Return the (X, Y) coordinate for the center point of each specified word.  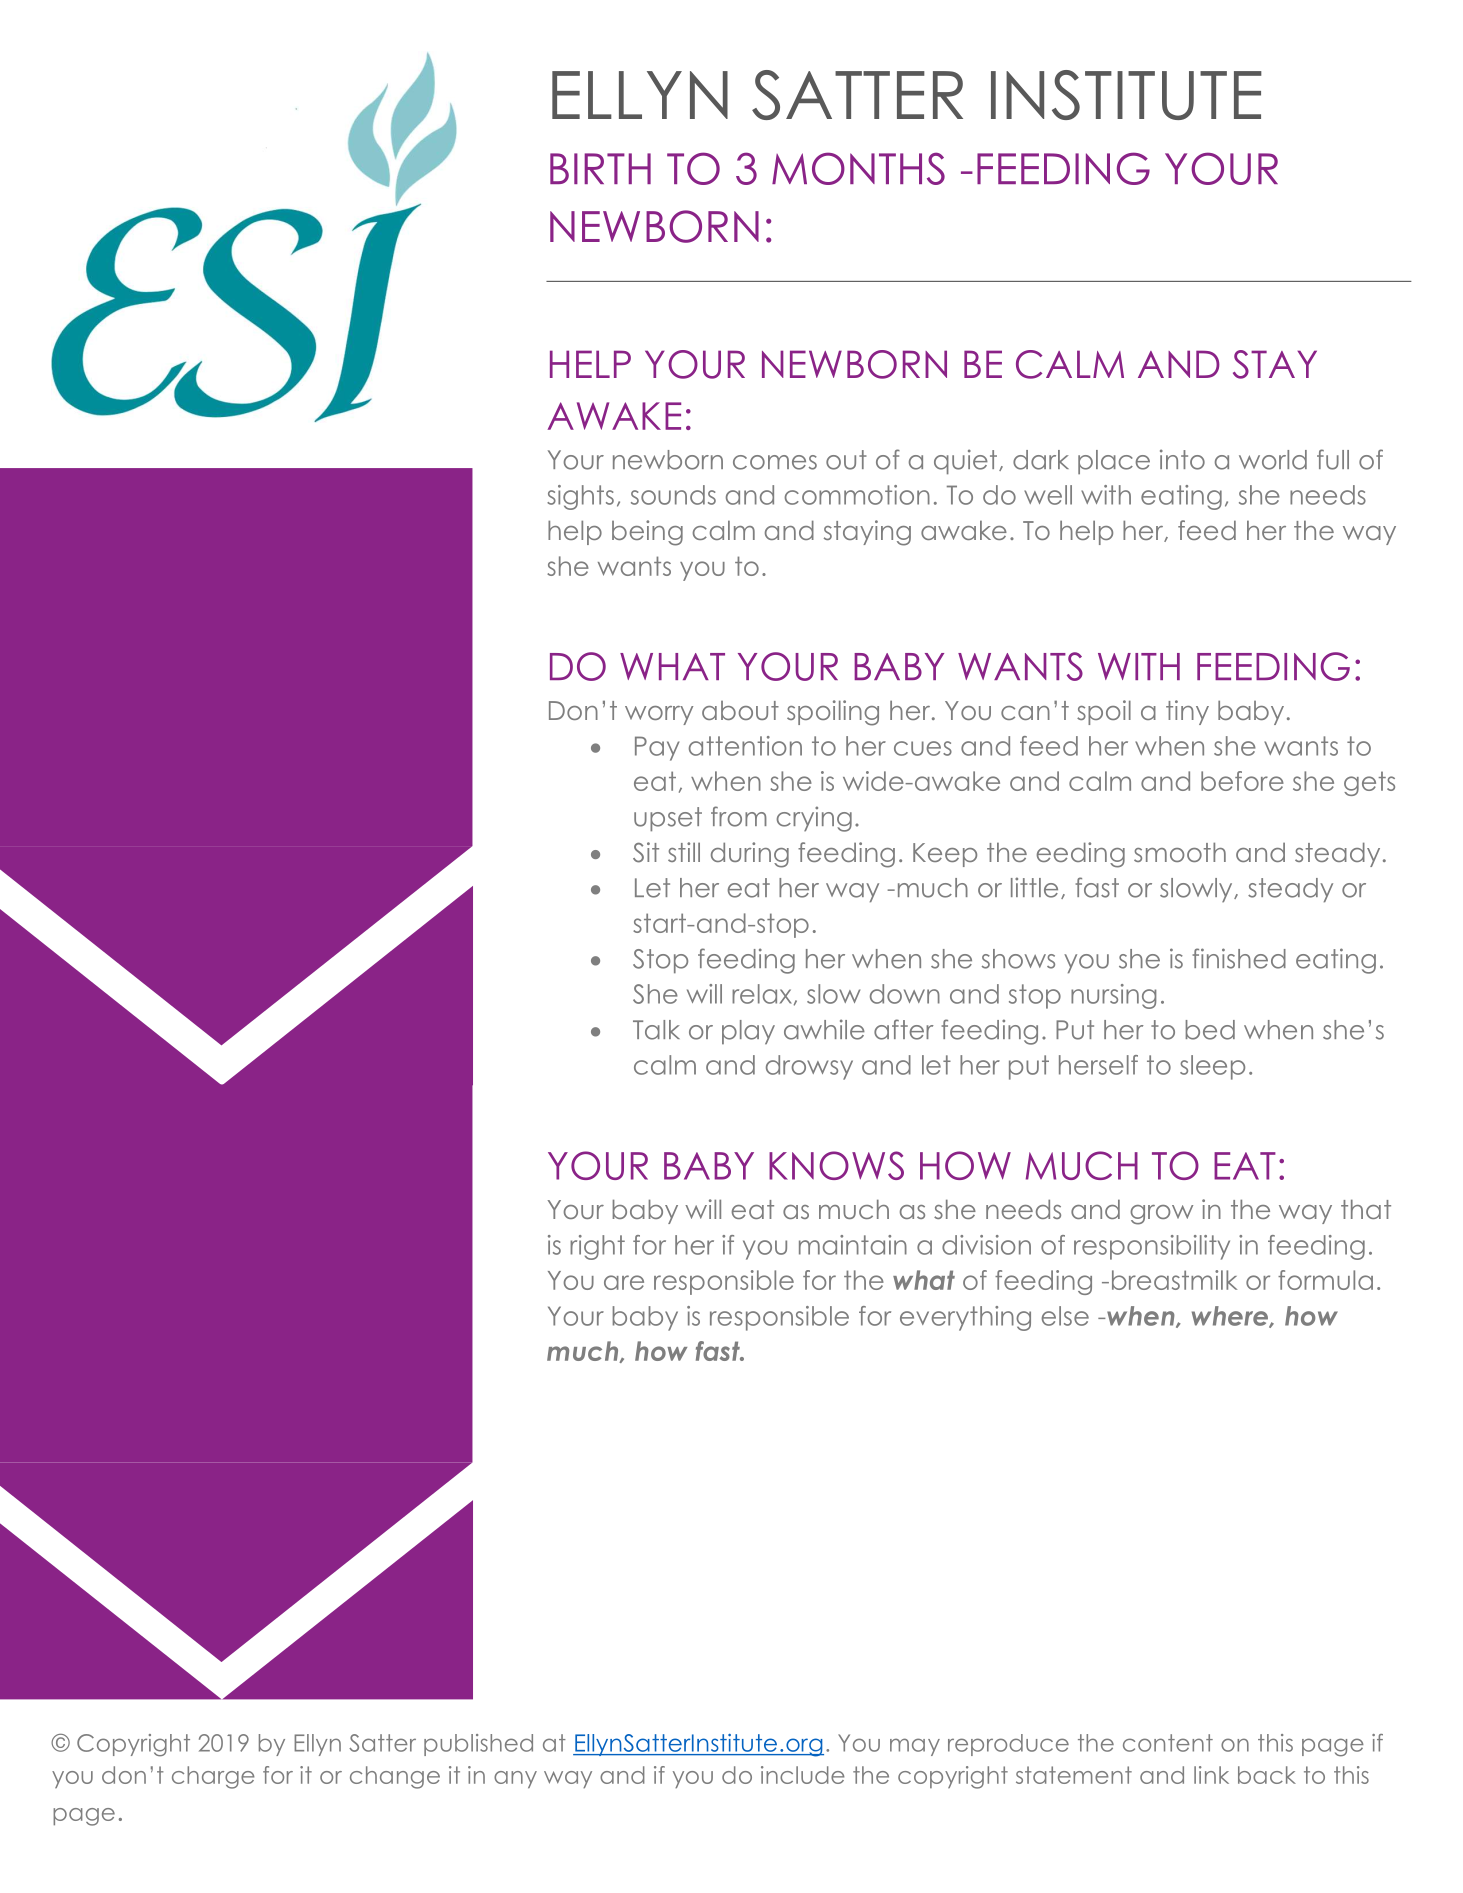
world (1273, 460)
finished (1239, 958)
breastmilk (1174, 1280)
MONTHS (858, 168)
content (1168, 1743)
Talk (656, 1030)
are (624, 1282)
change (395, 1777)
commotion (857, 495)
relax (762, 994)
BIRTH (600, 168)
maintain (853, 1245)
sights (580, 497)
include (803, 1775)
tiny (1187, 712)
